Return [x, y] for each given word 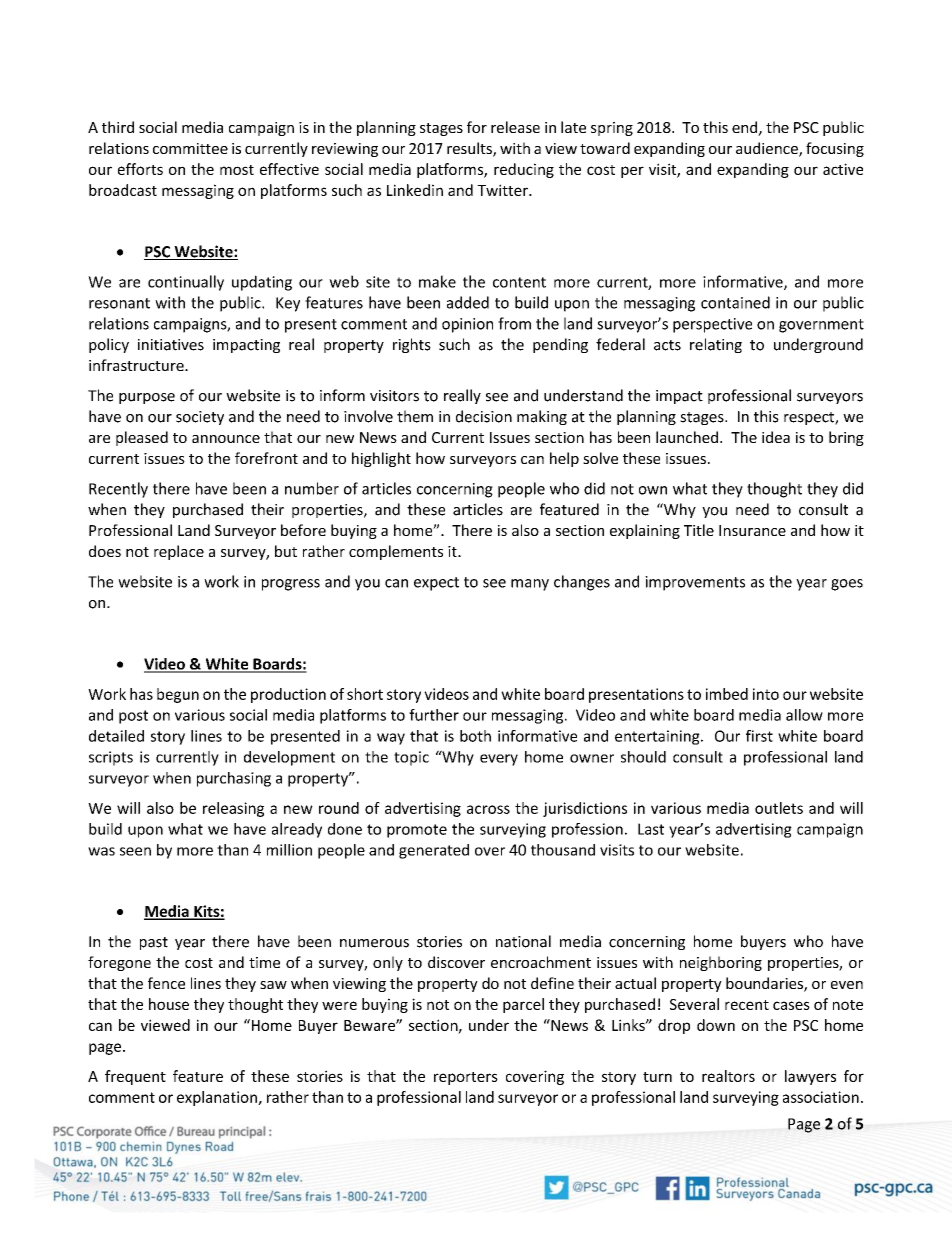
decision [484, 416]
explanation [218, 1098]
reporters [466, 1078]
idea [776, 437]
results [470, 149]
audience [768, 149]
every [499, 760]
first [759, 736]
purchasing [234, 779]
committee [190, 148]
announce [226, 439]
